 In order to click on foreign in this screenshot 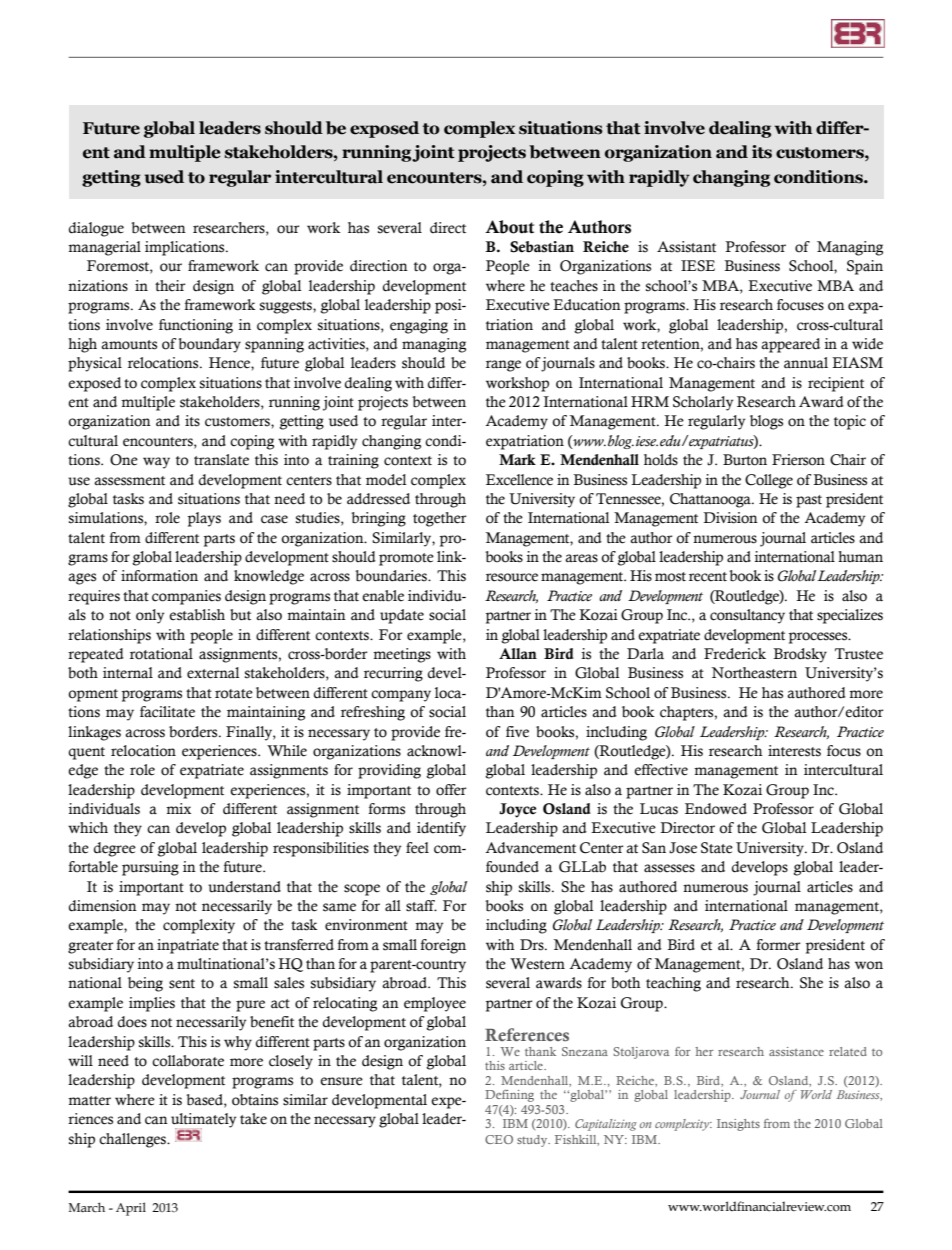, I will do `click(443, 946)`.
